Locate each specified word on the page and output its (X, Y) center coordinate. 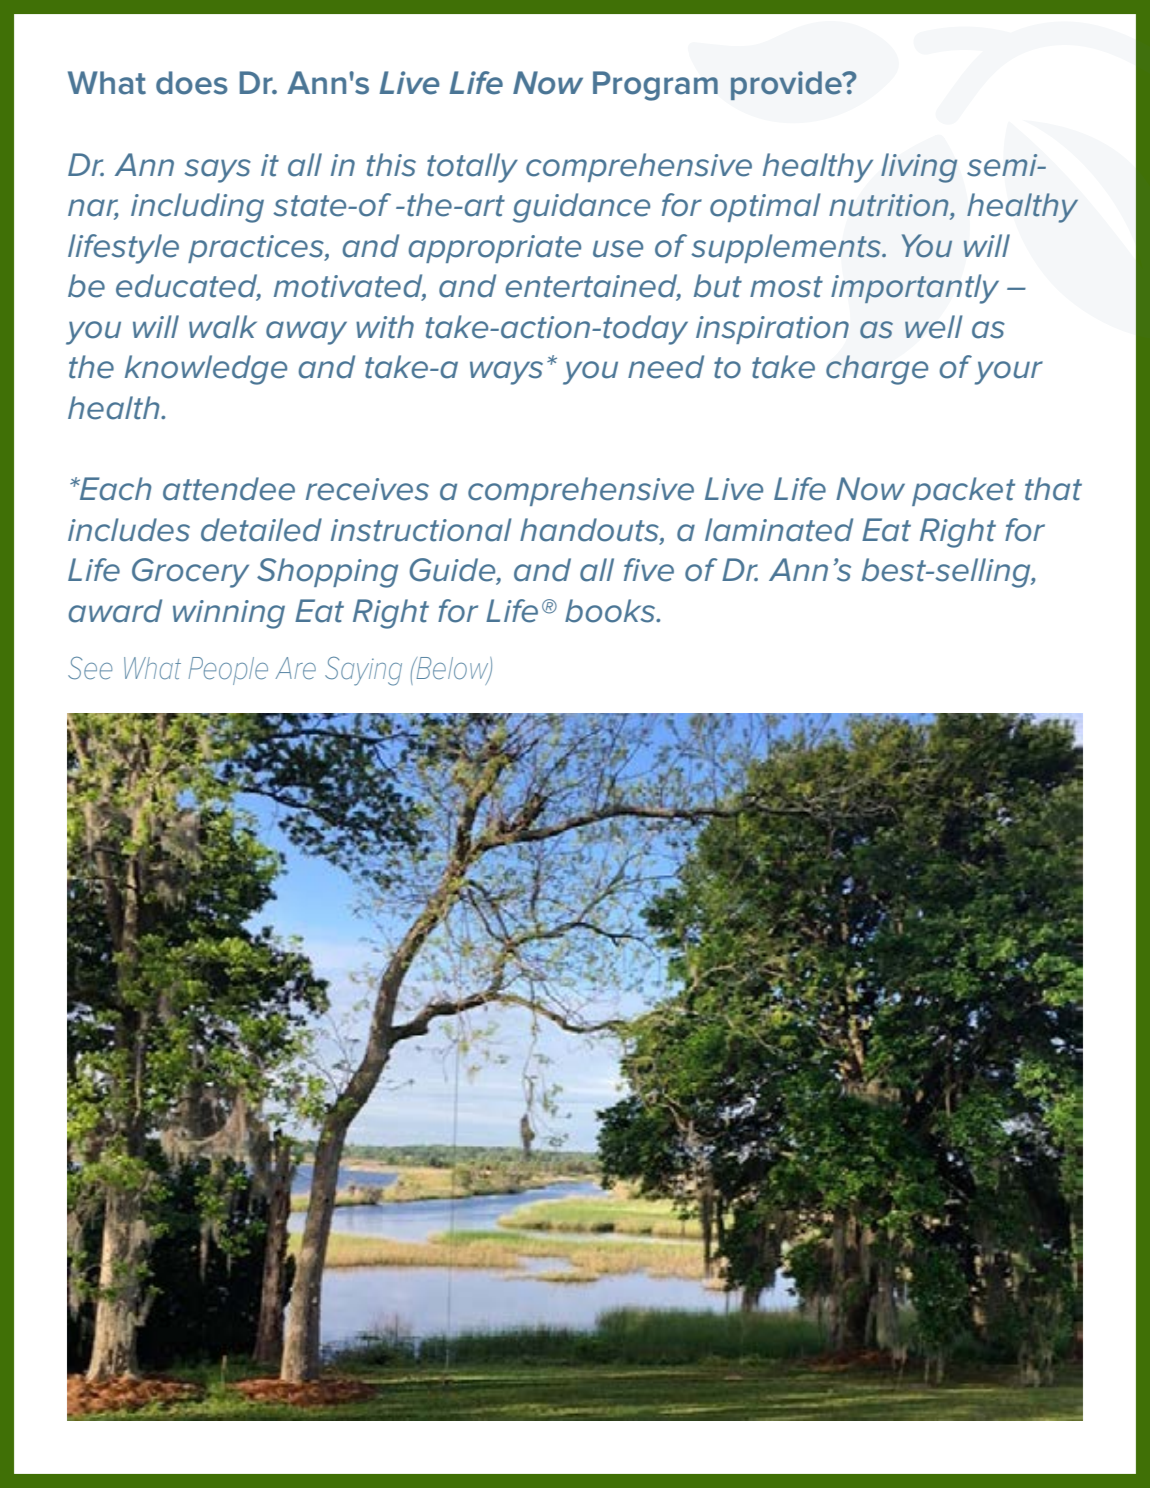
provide (787, 85)
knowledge (206, 370)
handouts (590, 531)
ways (506, 373)
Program (655, 86)
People (228, 671)
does (192, 83)
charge (877, 370)
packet (963, 491)
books (611, 611)
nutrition (890, 206)
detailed (261, 530)
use (618, 249)
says (217, 171)
